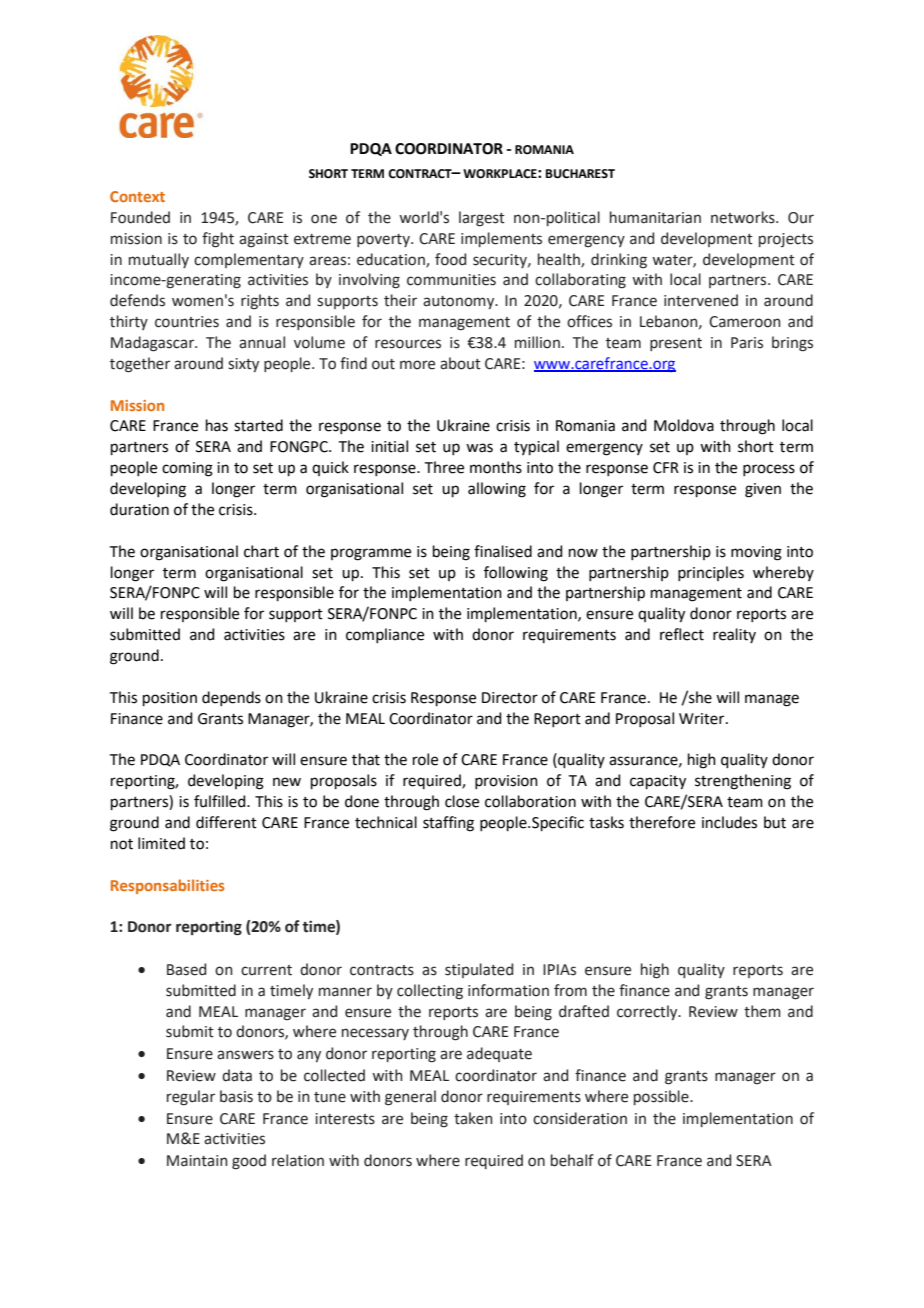 Image resolution: width=924 pixels, height=1308 pixels. Describe the element at coordinates (482, 219) in the screenshot. I see `largest` at that location.
